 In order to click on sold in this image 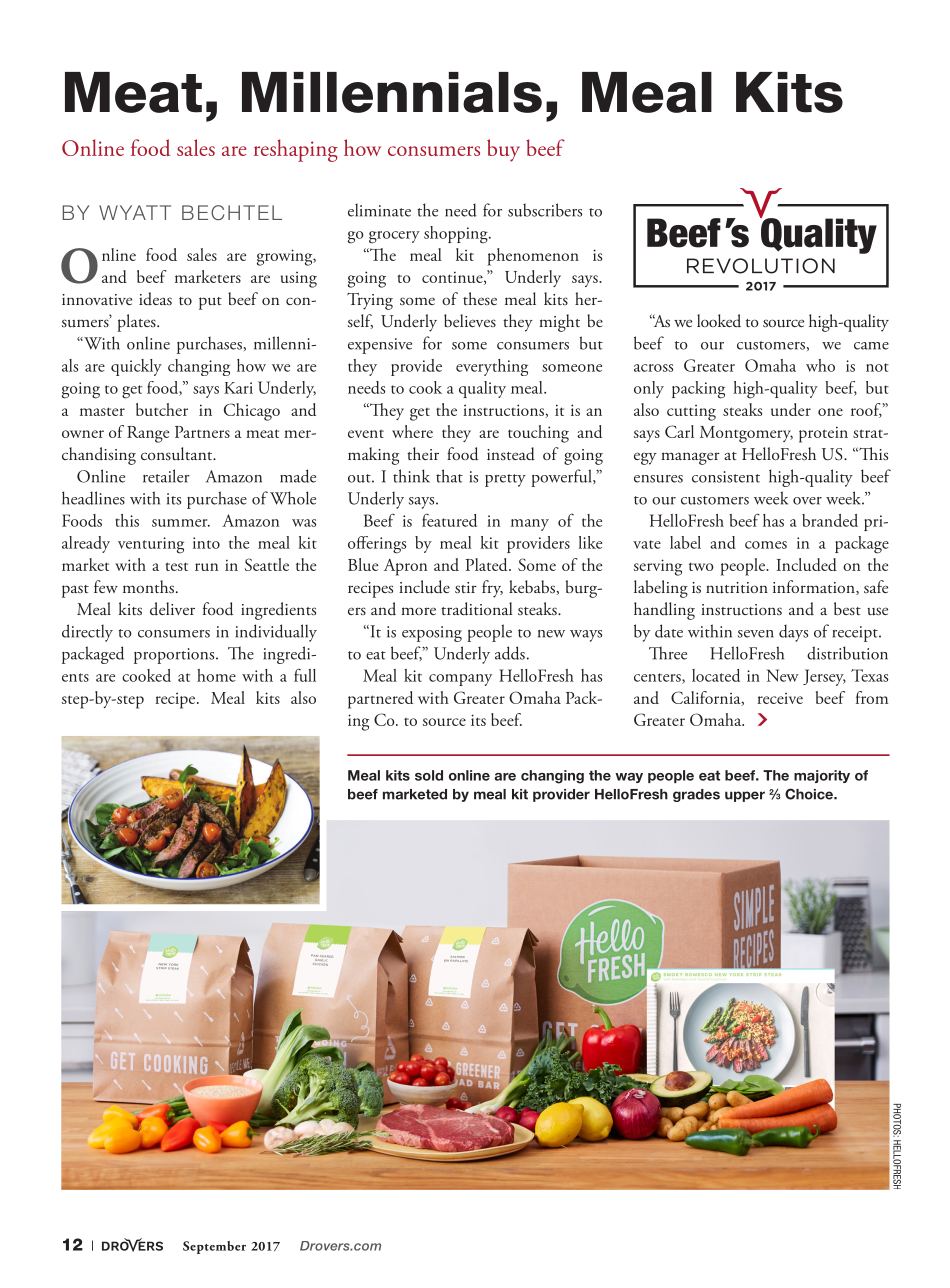, I will do `click(429, 775)`.
